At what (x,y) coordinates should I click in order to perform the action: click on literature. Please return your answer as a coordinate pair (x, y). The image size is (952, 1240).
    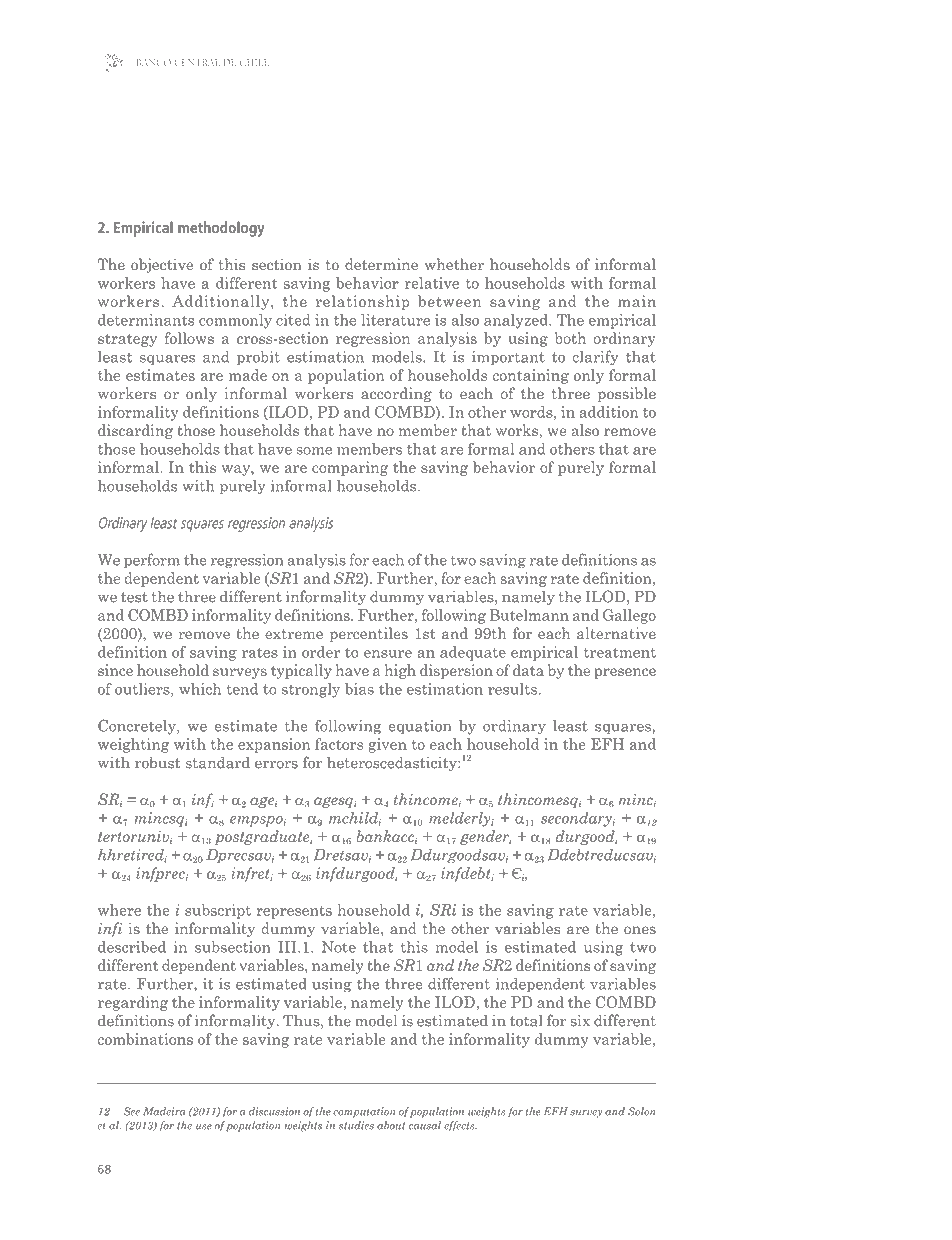
    Looking at the image, I should click on (395, 320).
